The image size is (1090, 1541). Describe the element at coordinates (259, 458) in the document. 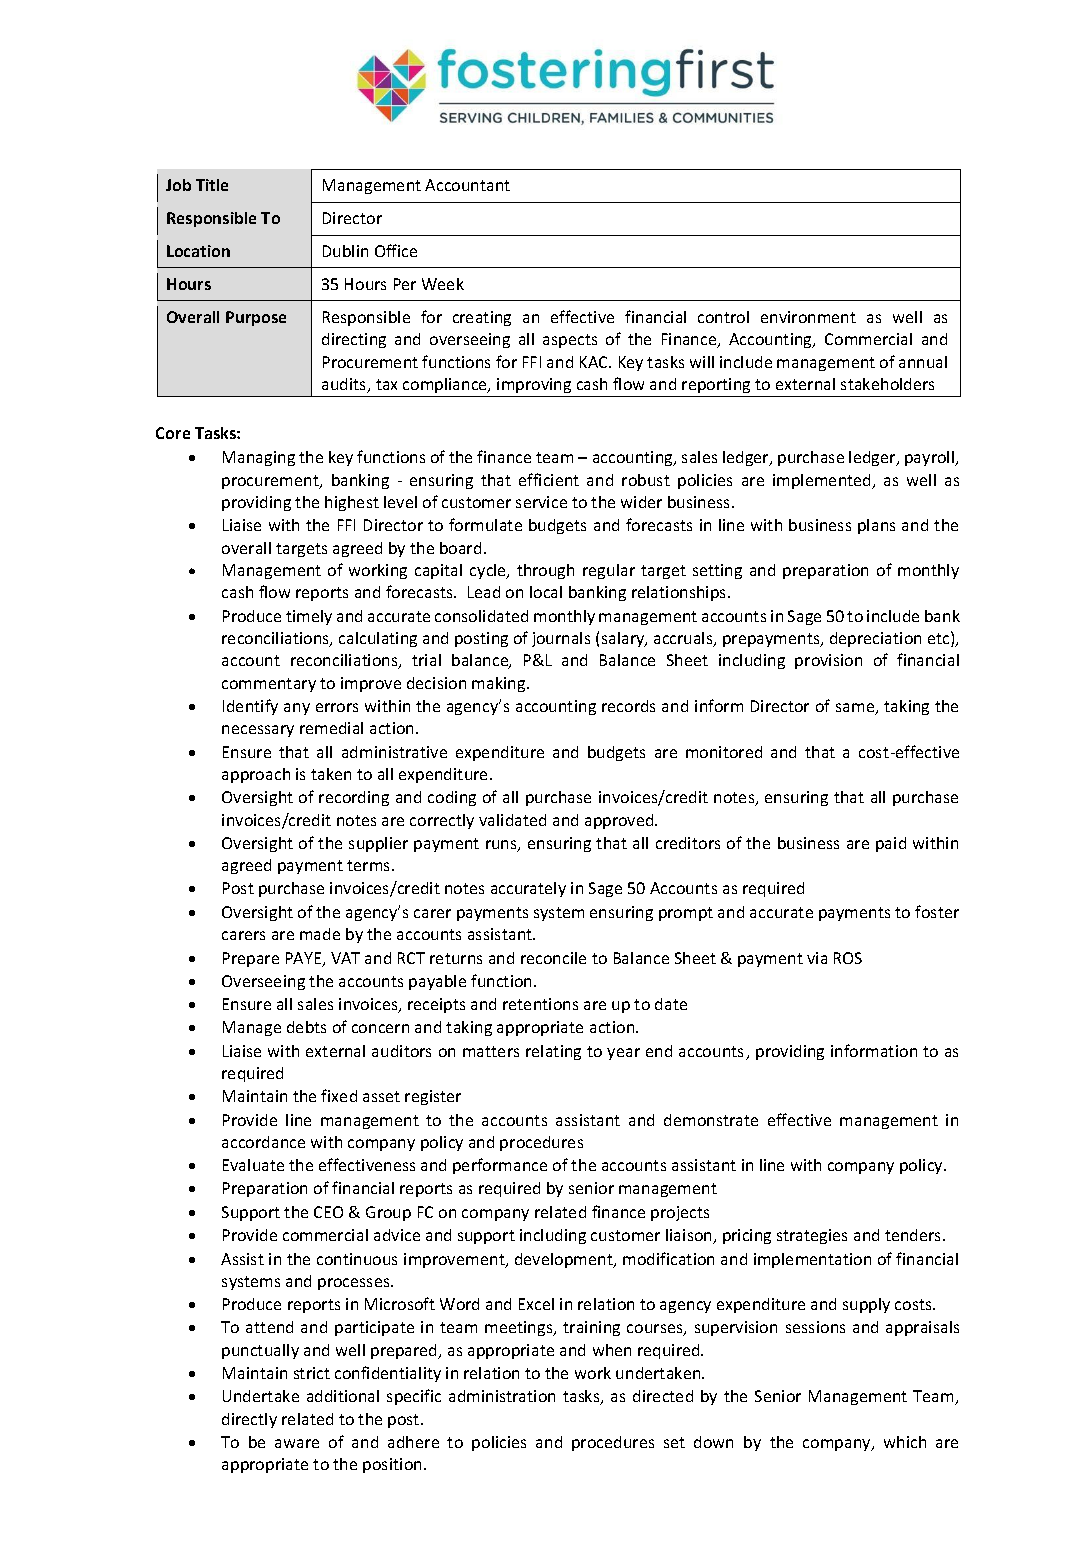

I see `Managing` at that location.
